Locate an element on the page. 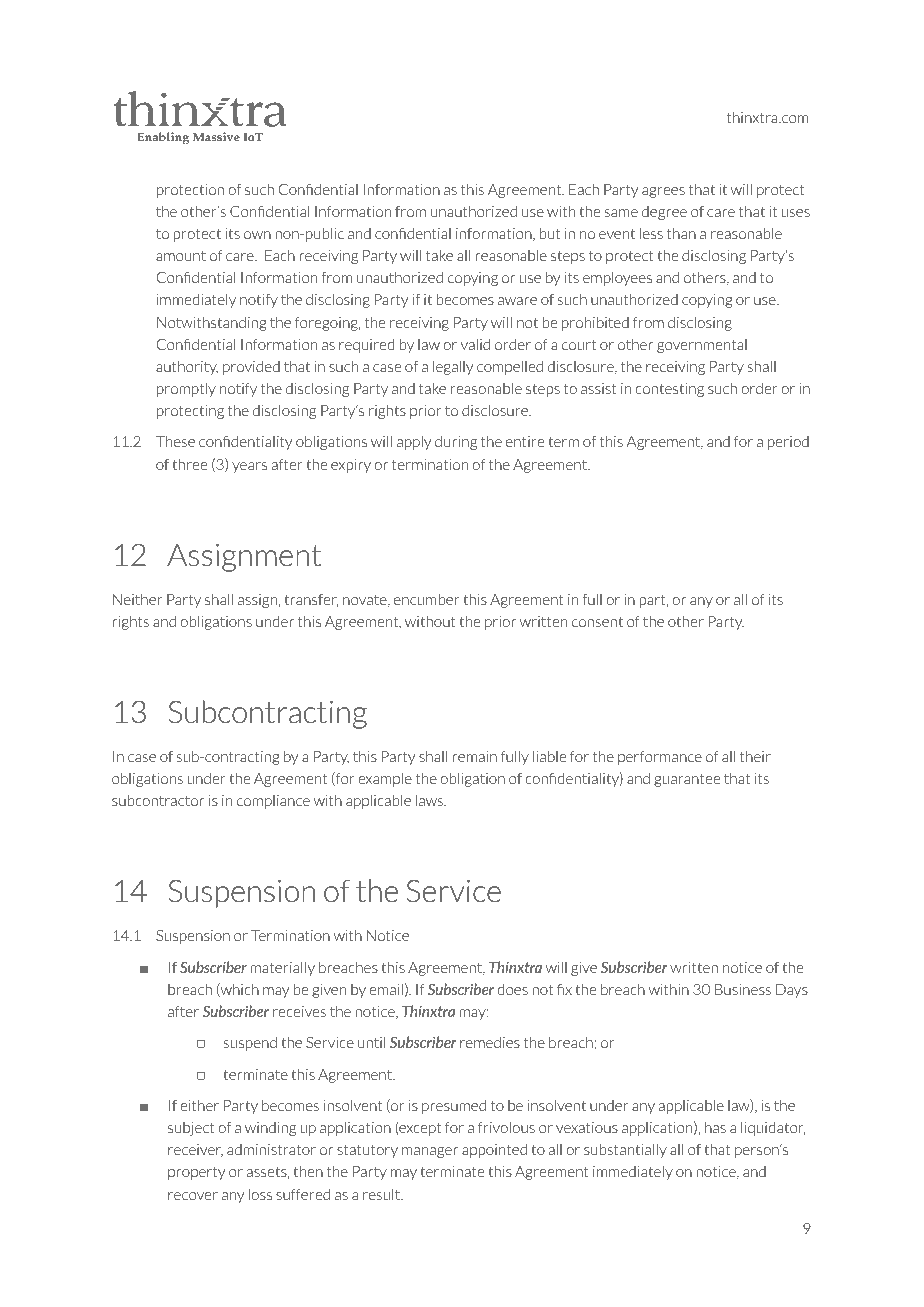  years is located at coordinates (249, 467).
